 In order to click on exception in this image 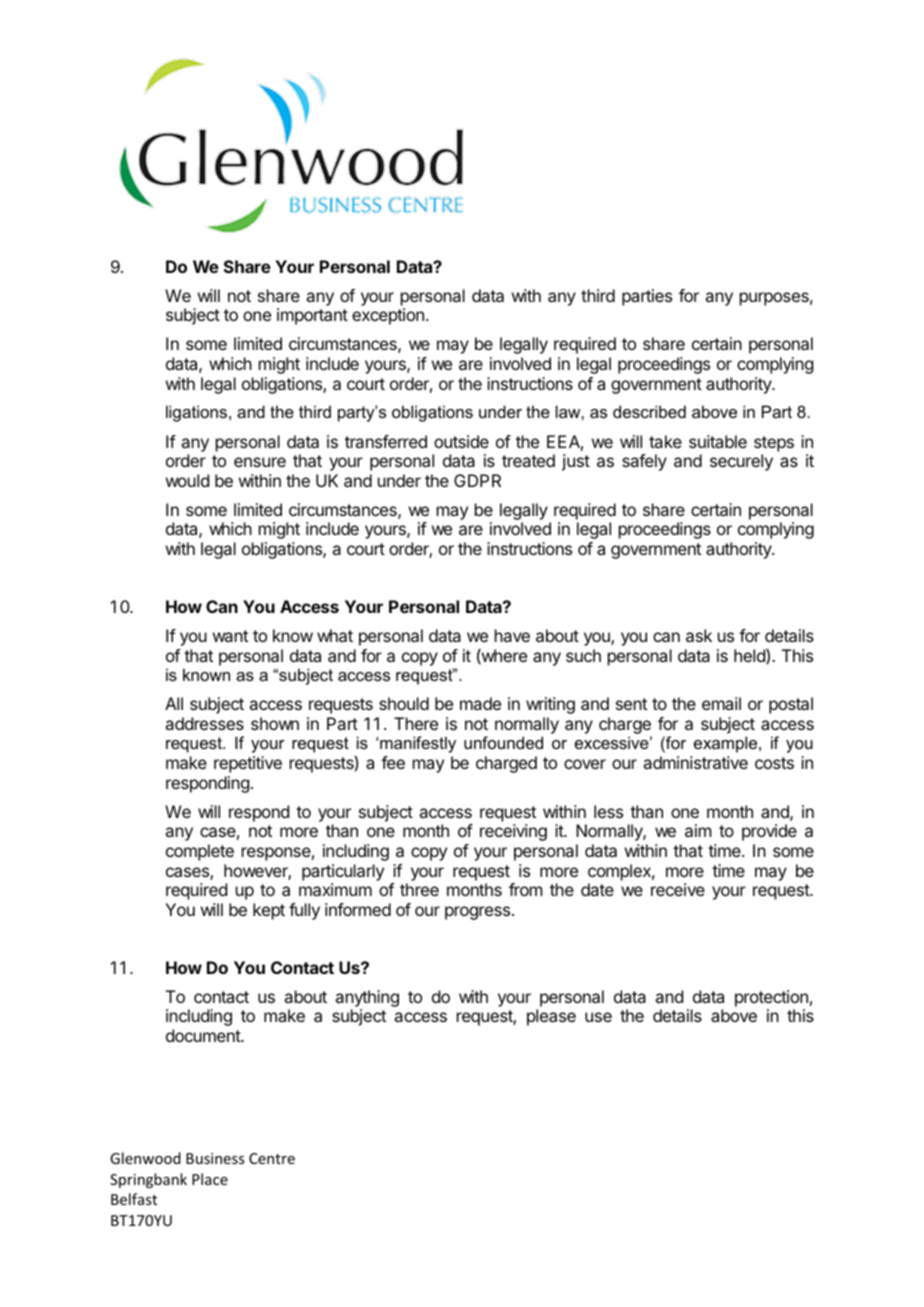, I will do `click(388, 316)`.
